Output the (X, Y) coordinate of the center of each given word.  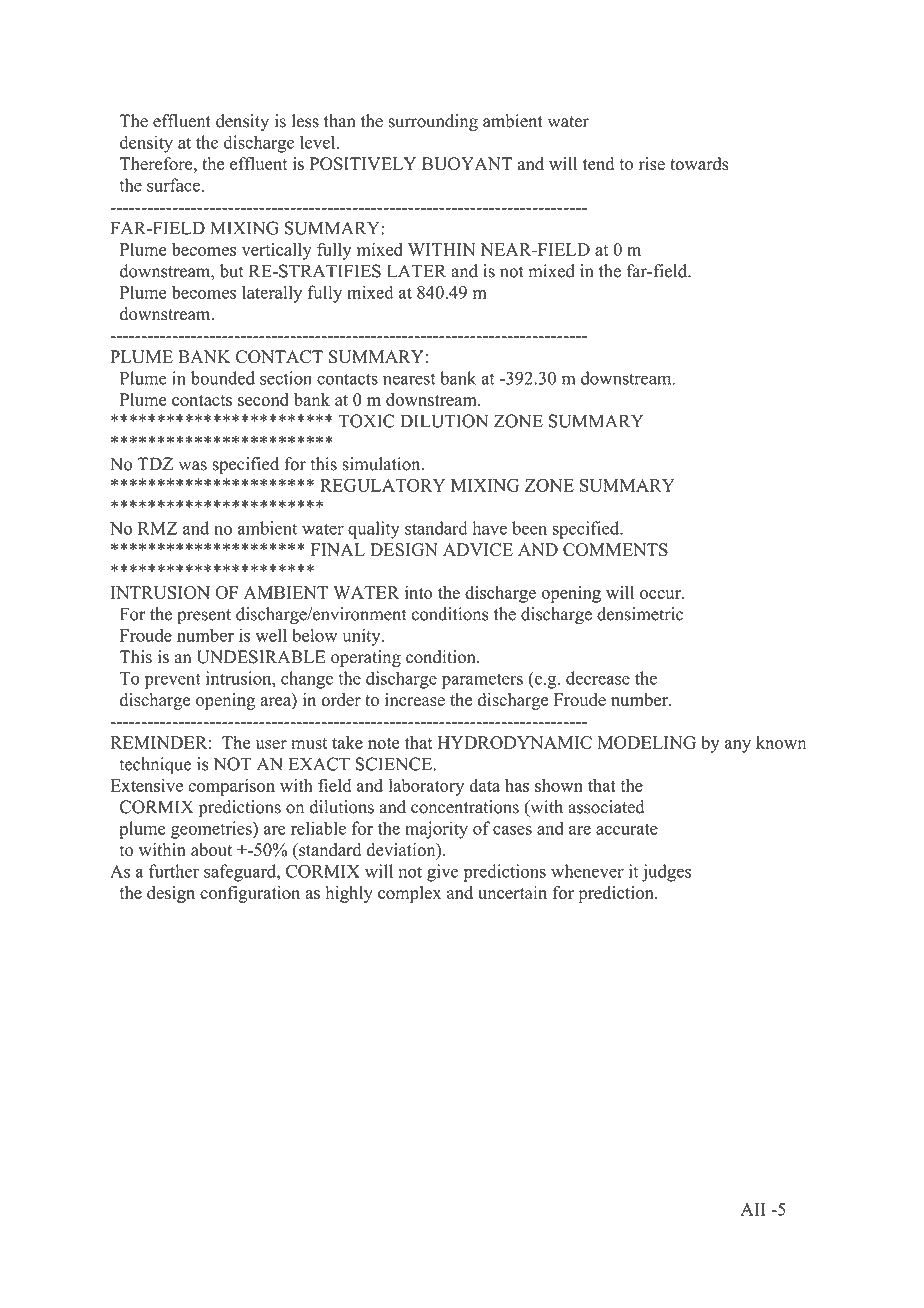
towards (699, 164)
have (489, 528)
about (211, 850)
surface (173, 185)
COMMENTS (615, 550)
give (443, 873)
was (193, 466)
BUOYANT (467, 164)
